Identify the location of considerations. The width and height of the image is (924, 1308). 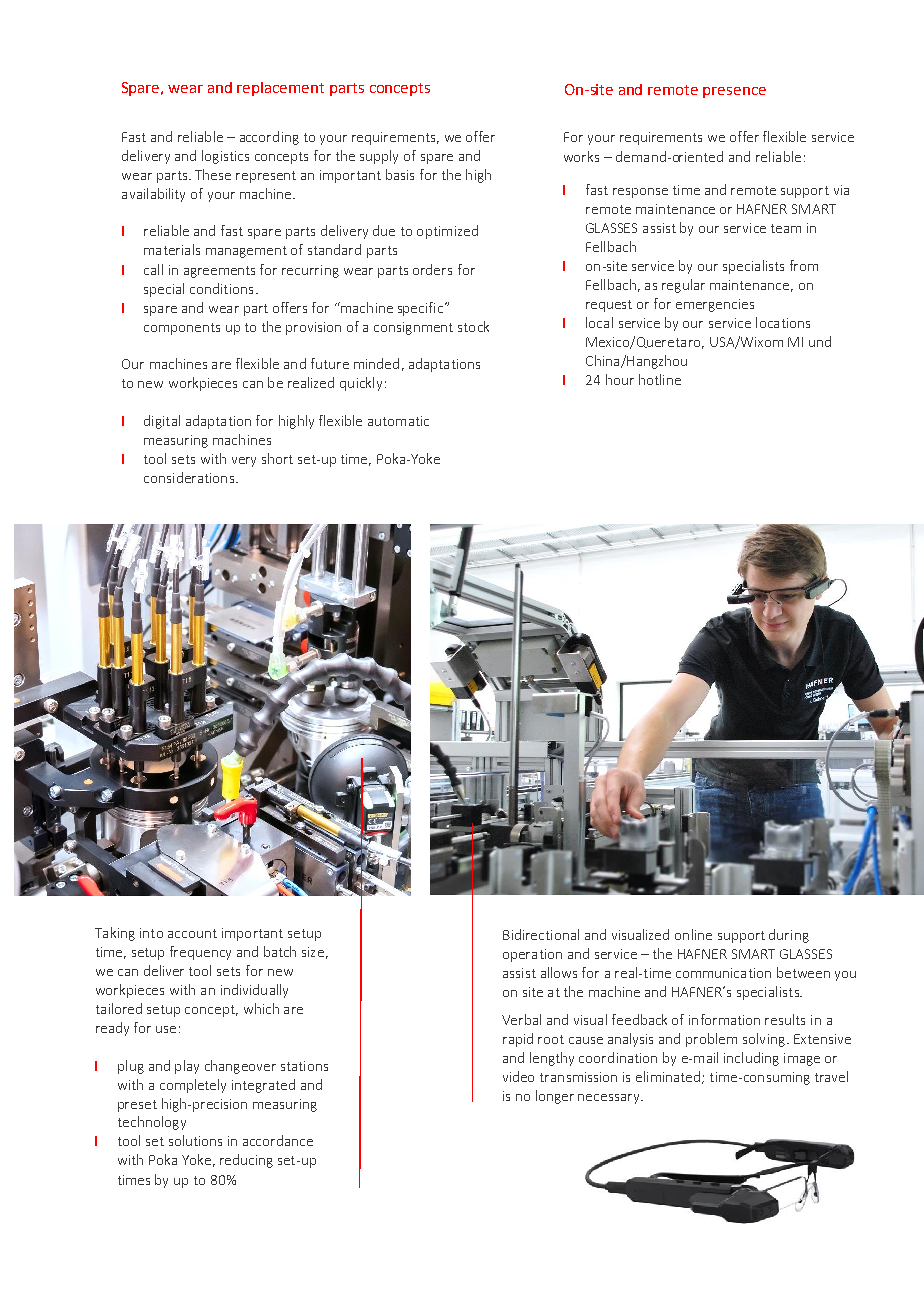
(190, 477).
